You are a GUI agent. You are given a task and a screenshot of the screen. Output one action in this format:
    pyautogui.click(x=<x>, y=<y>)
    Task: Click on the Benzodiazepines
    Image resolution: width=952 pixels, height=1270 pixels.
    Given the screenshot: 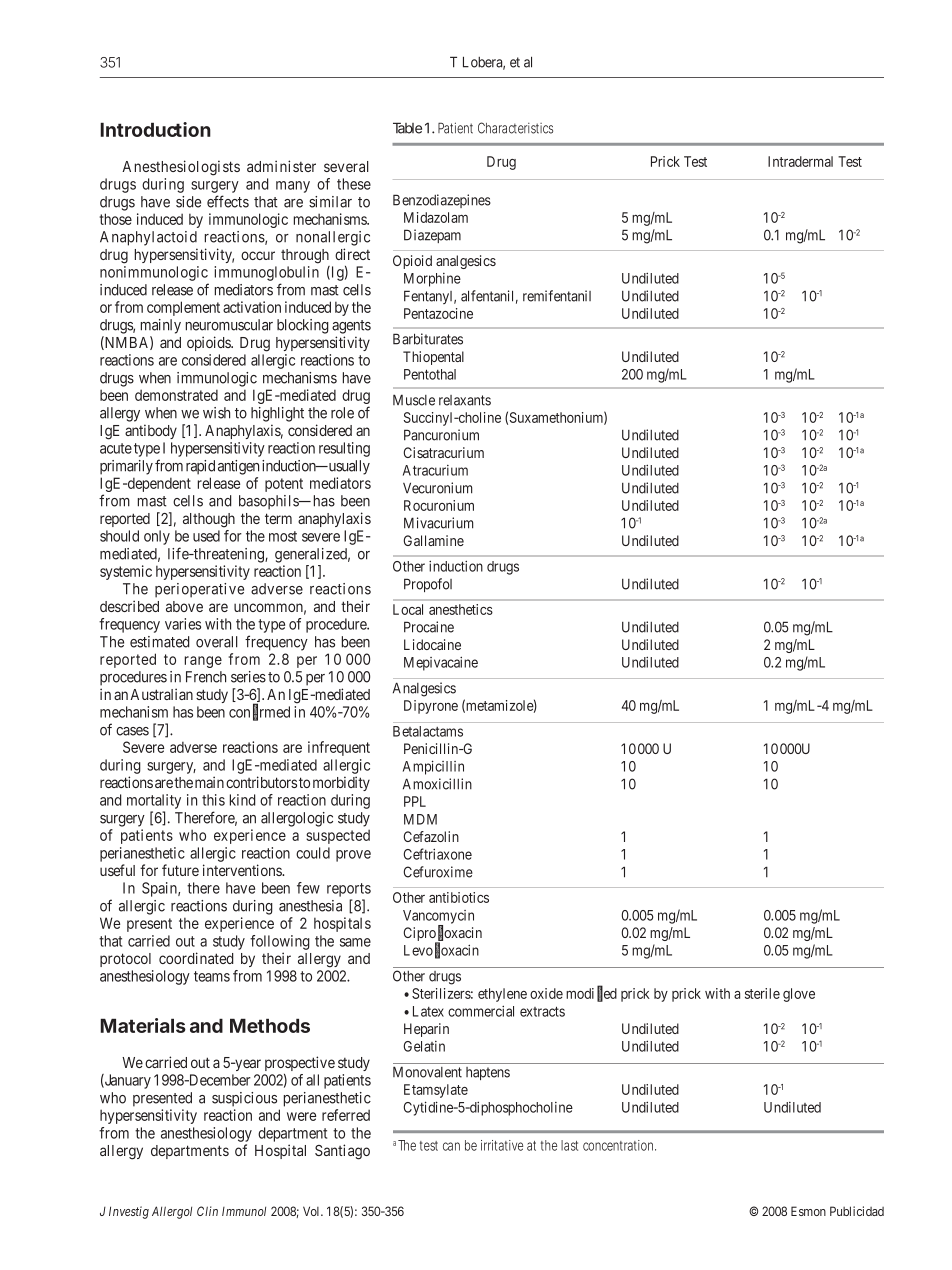 What is the action you would take?
    pyautogui.click(x=442, y=201)
